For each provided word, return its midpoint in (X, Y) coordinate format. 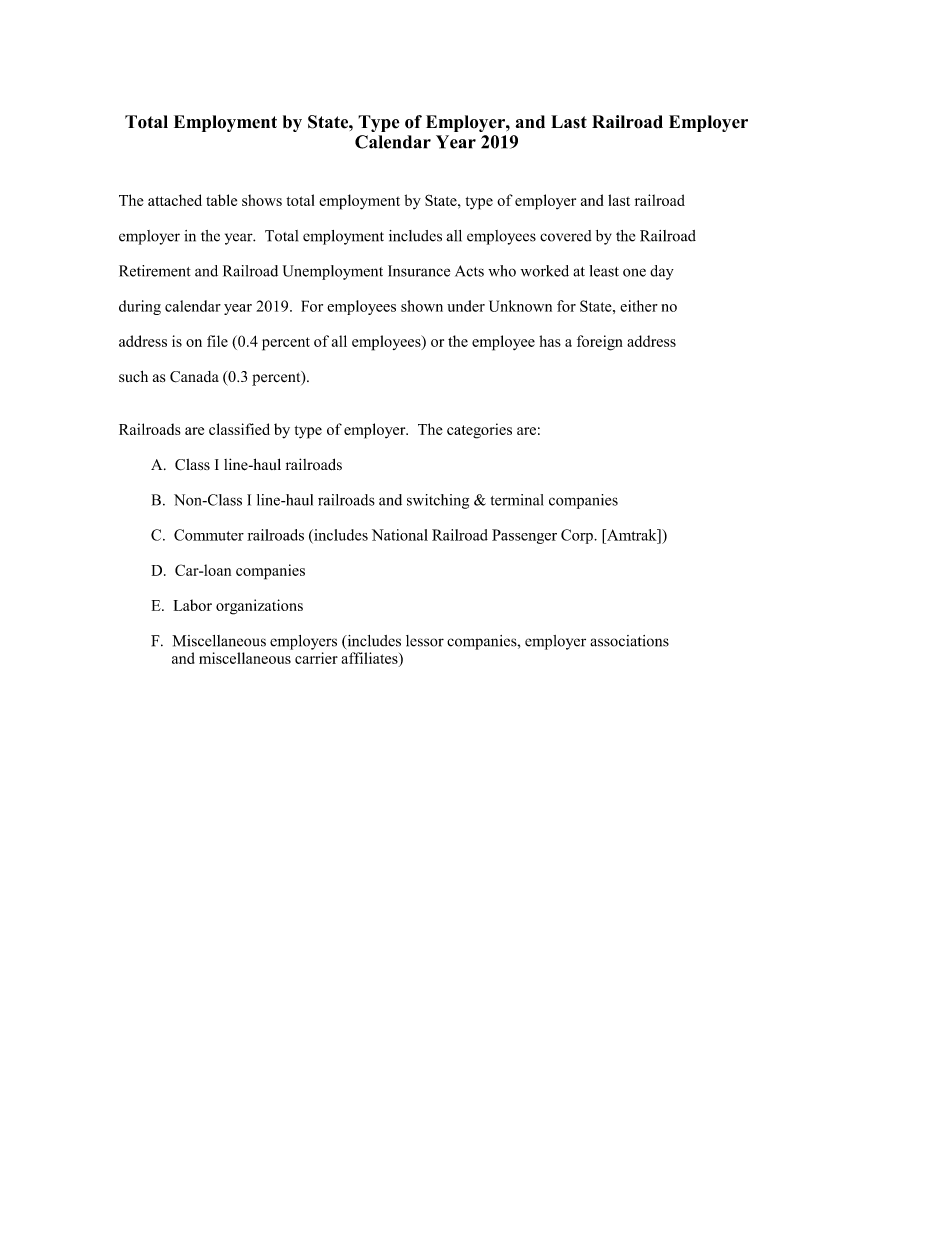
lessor (425, 641)
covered (566, 236)
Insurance (419, 271)
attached (175, 200)
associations (629, 641)
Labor (193, 605)
